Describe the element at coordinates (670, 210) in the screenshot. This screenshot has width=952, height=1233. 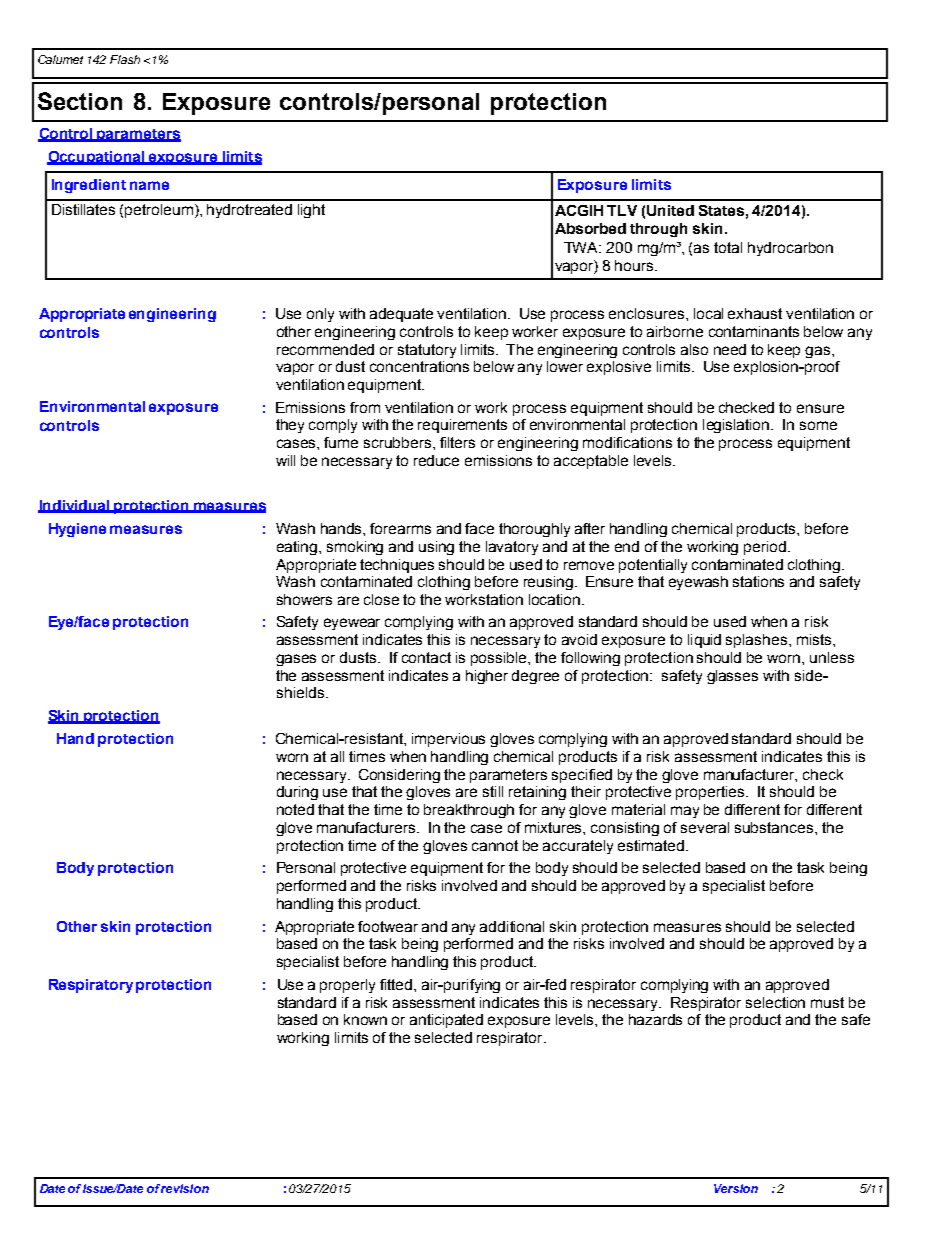
I see `United` at that location.
